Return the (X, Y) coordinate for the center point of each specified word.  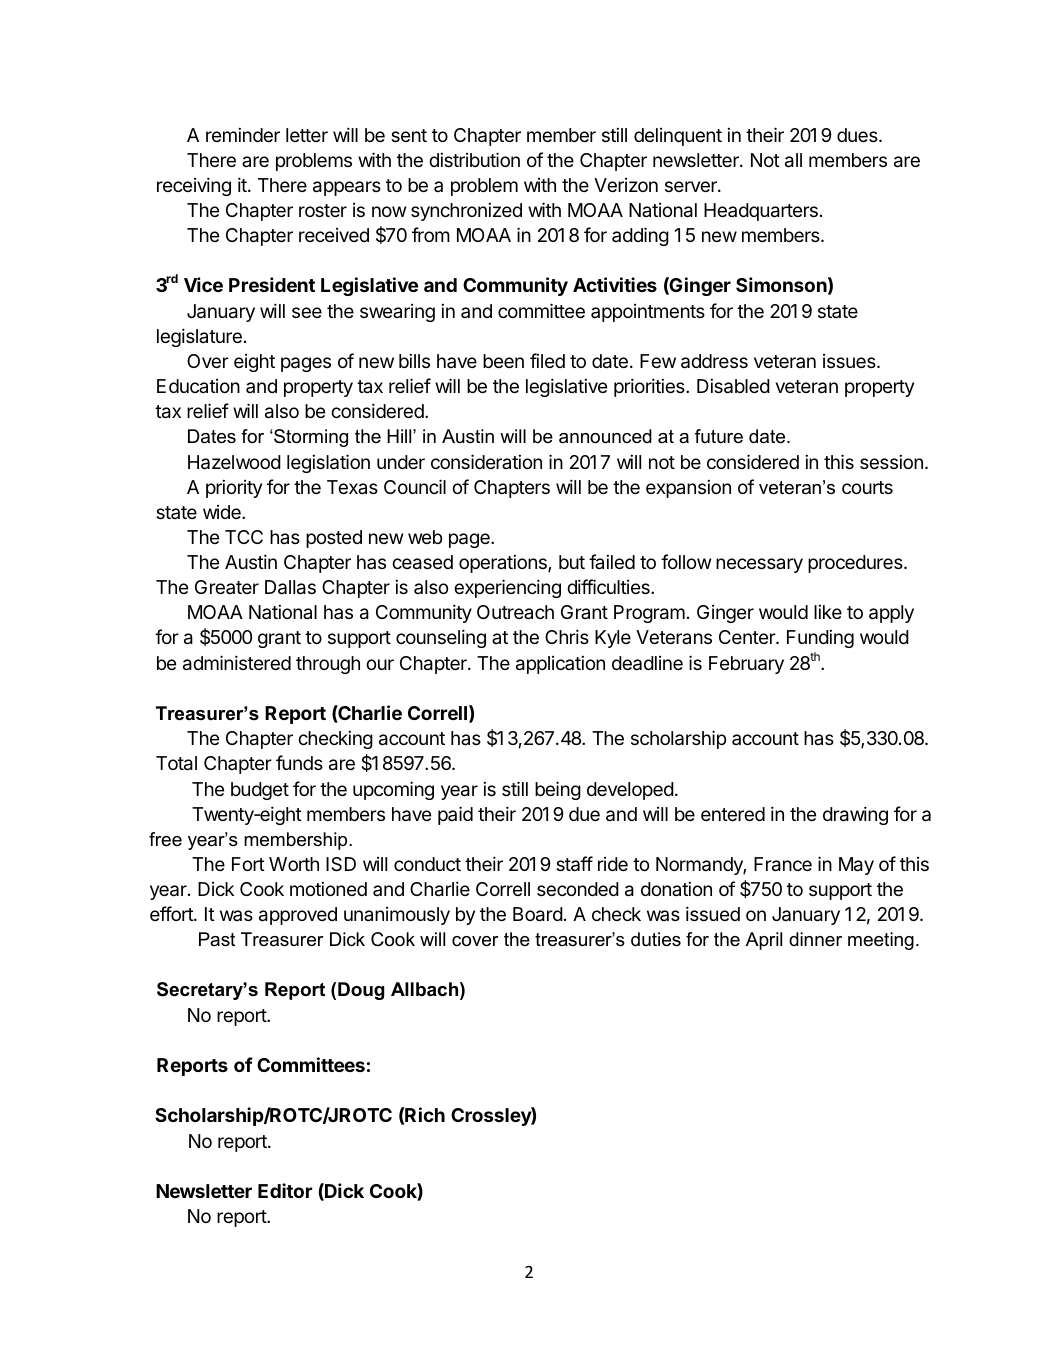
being (558, 790)
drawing (855, 815)
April (764, 941)
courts (867, 487)
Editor (285, 1190)
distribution (474, 159)
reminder (243, 134)
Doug (361, 991)
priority (234, 488)
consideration (486, 461)
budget (260, 791)
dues (858, 135)
